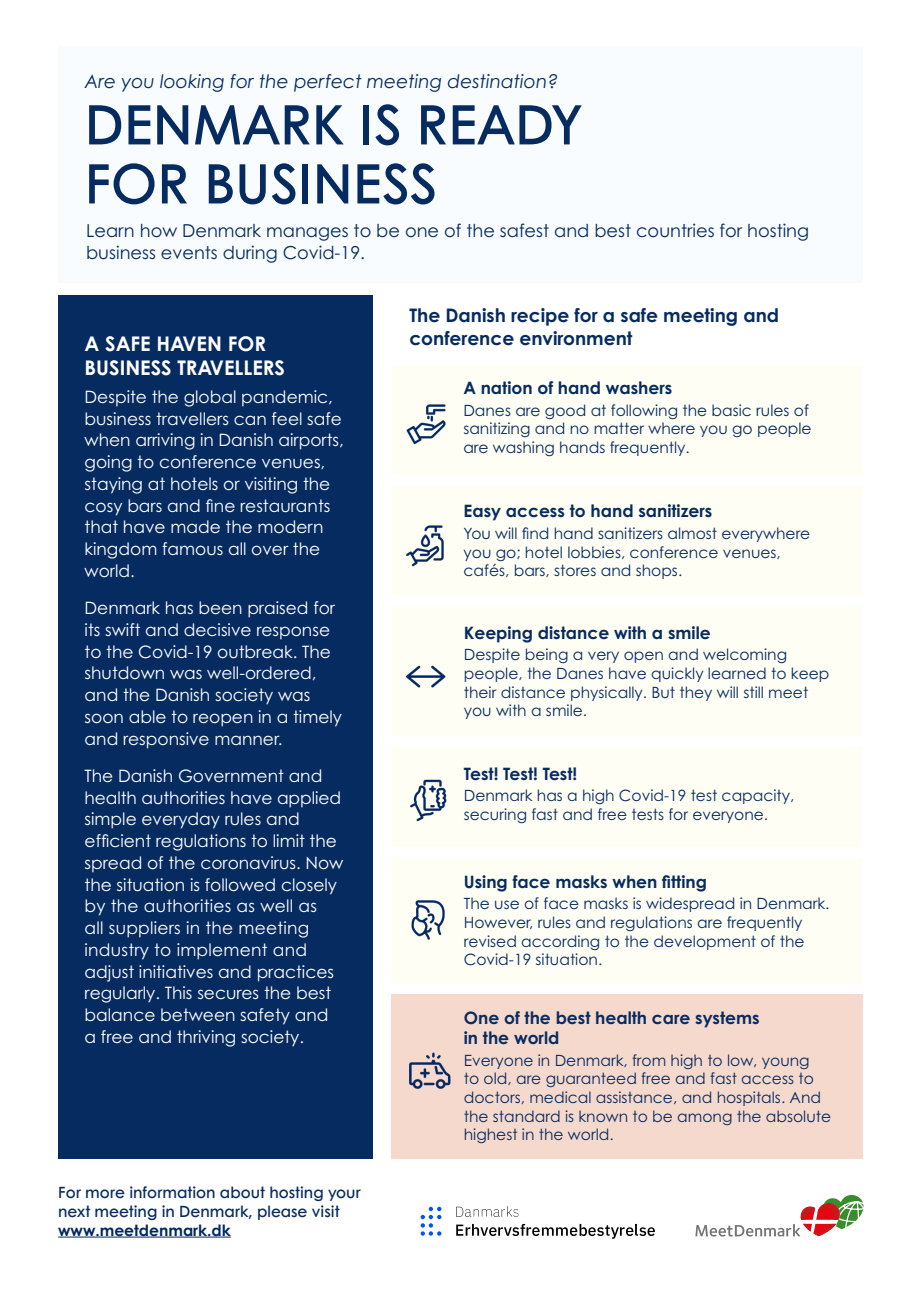 This image has width=924, height=1308. Describe the element at coordinates (165, 441) in the image. I see `arriving` at that location.
